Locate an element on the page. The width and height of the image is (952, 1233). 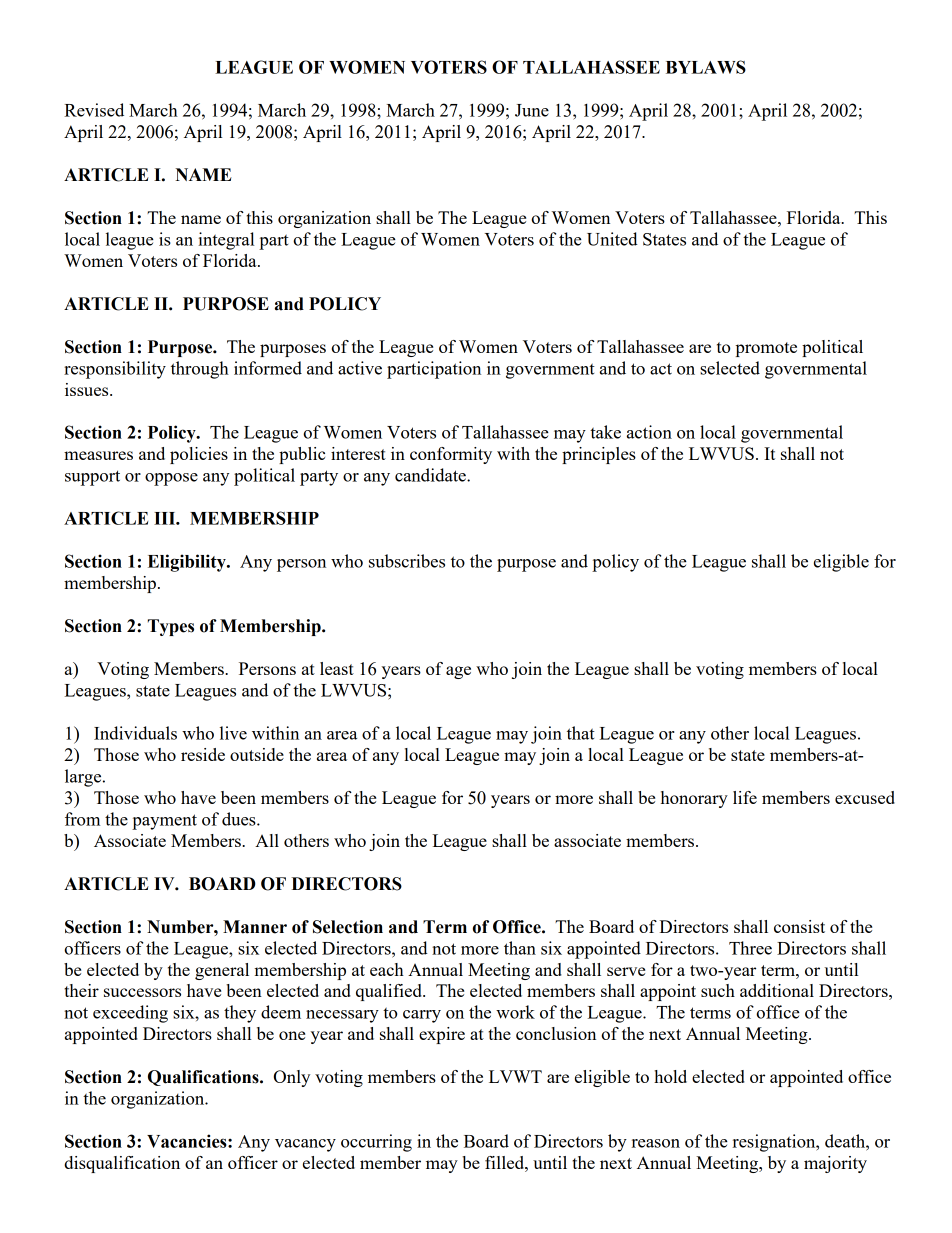
consist is located at coordinates (799, 926).
